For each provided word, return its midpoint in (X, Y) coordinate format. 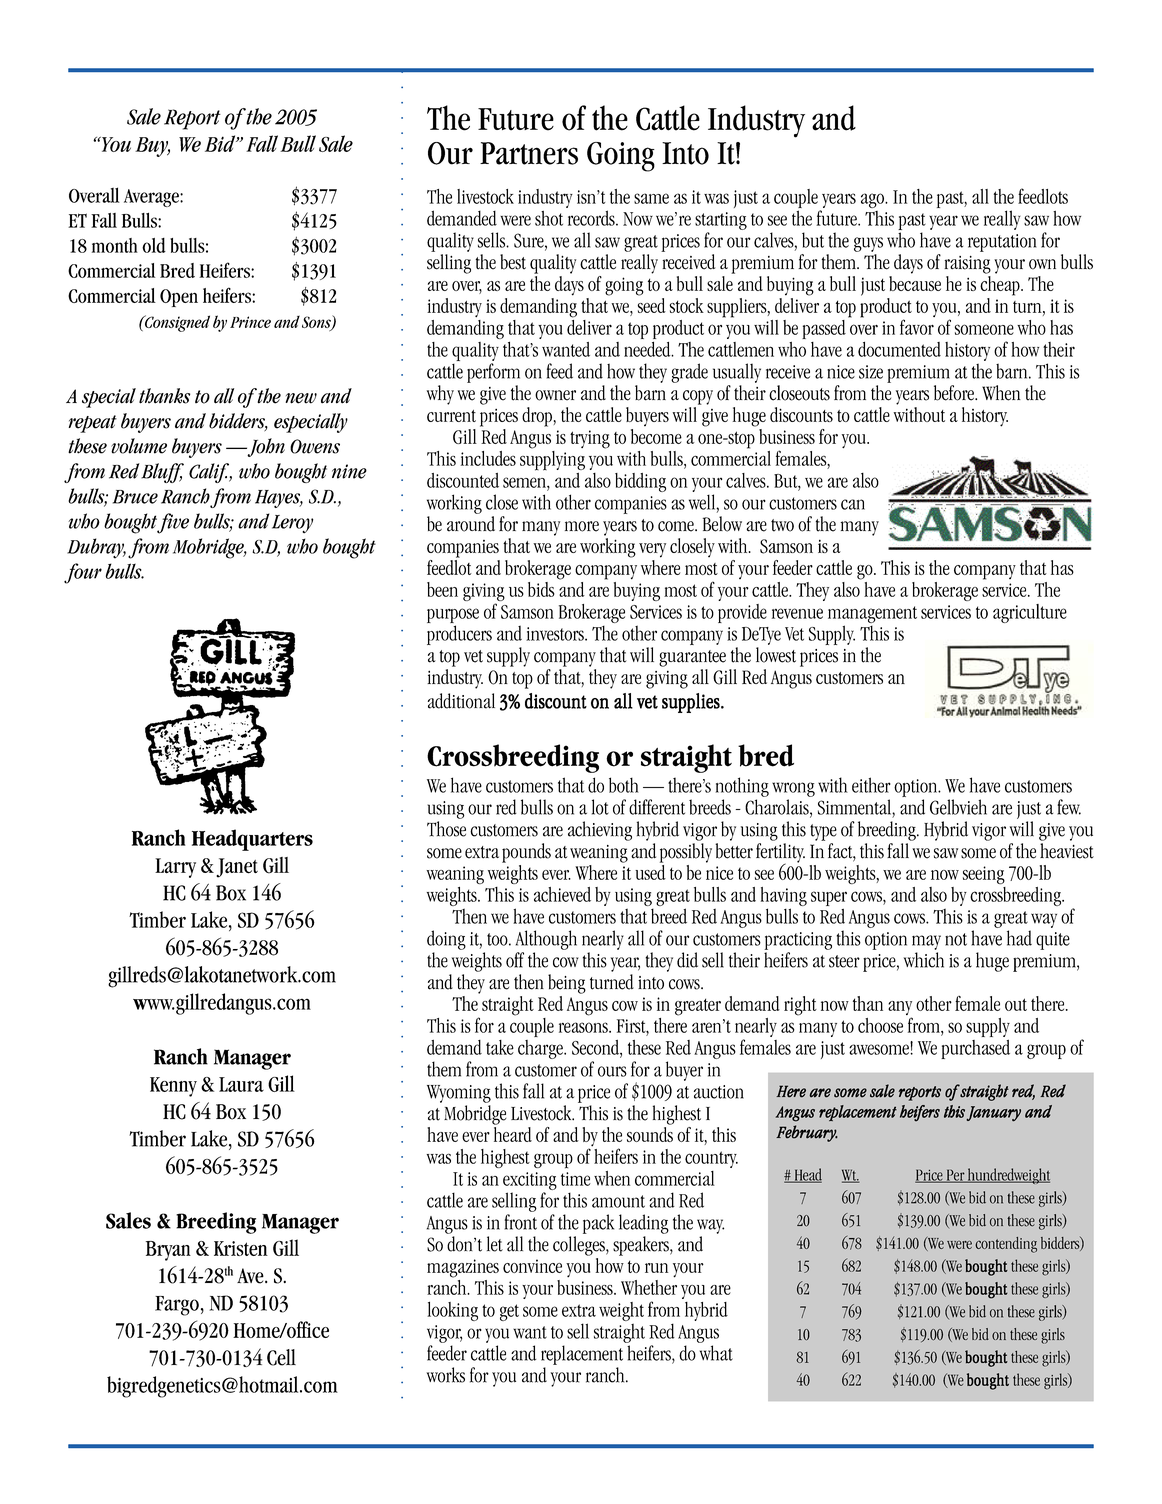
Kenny (173, 1087)
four (83, 573)
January (993, 1114)
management (872, 614)
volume (139, 446)
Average (152, 198)
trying (590, 439)
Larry (175, 868)
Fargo (177, 1306)
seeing (984, 875)
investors (556, 634)
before (955, 393)
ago (873, 200)
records (592, 218)
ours (612, 1071)
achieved (562, 894)
